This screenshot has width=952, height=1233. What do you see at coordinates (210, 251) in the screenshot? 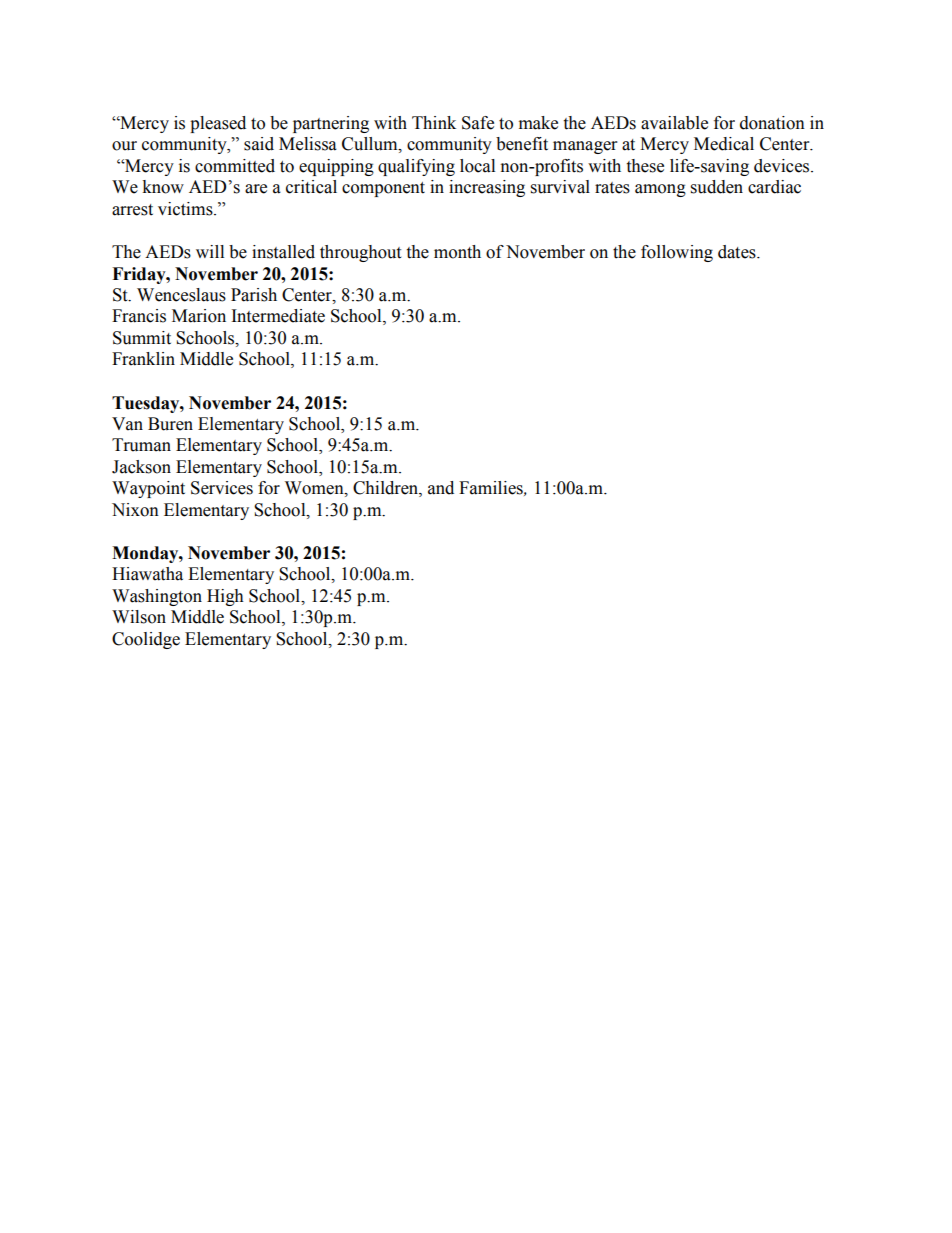
I see `will` at bounding box center [210, 251].
